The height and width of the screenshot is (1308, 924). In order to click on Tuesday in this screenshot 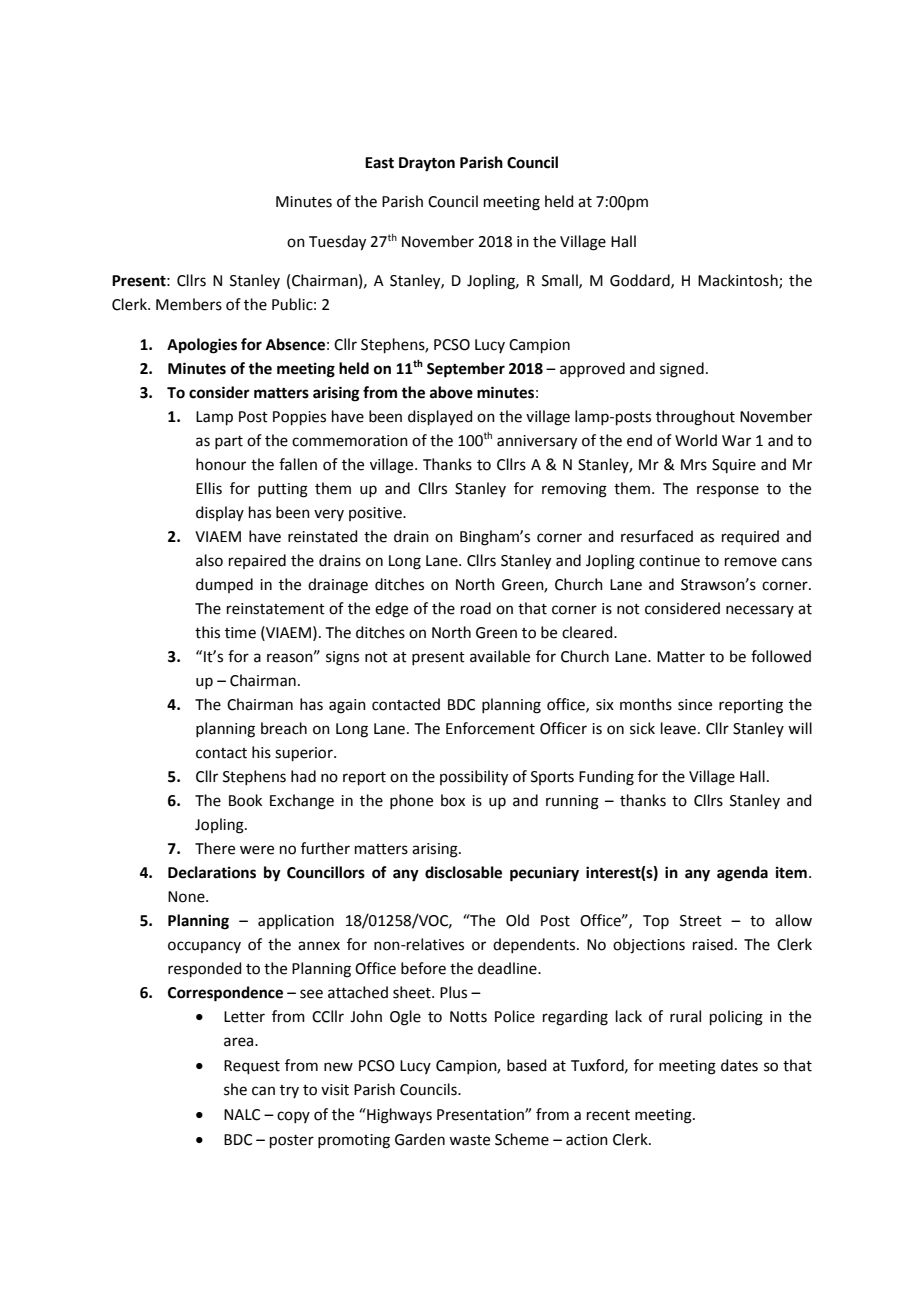, I will do `click(337, 243)`.
